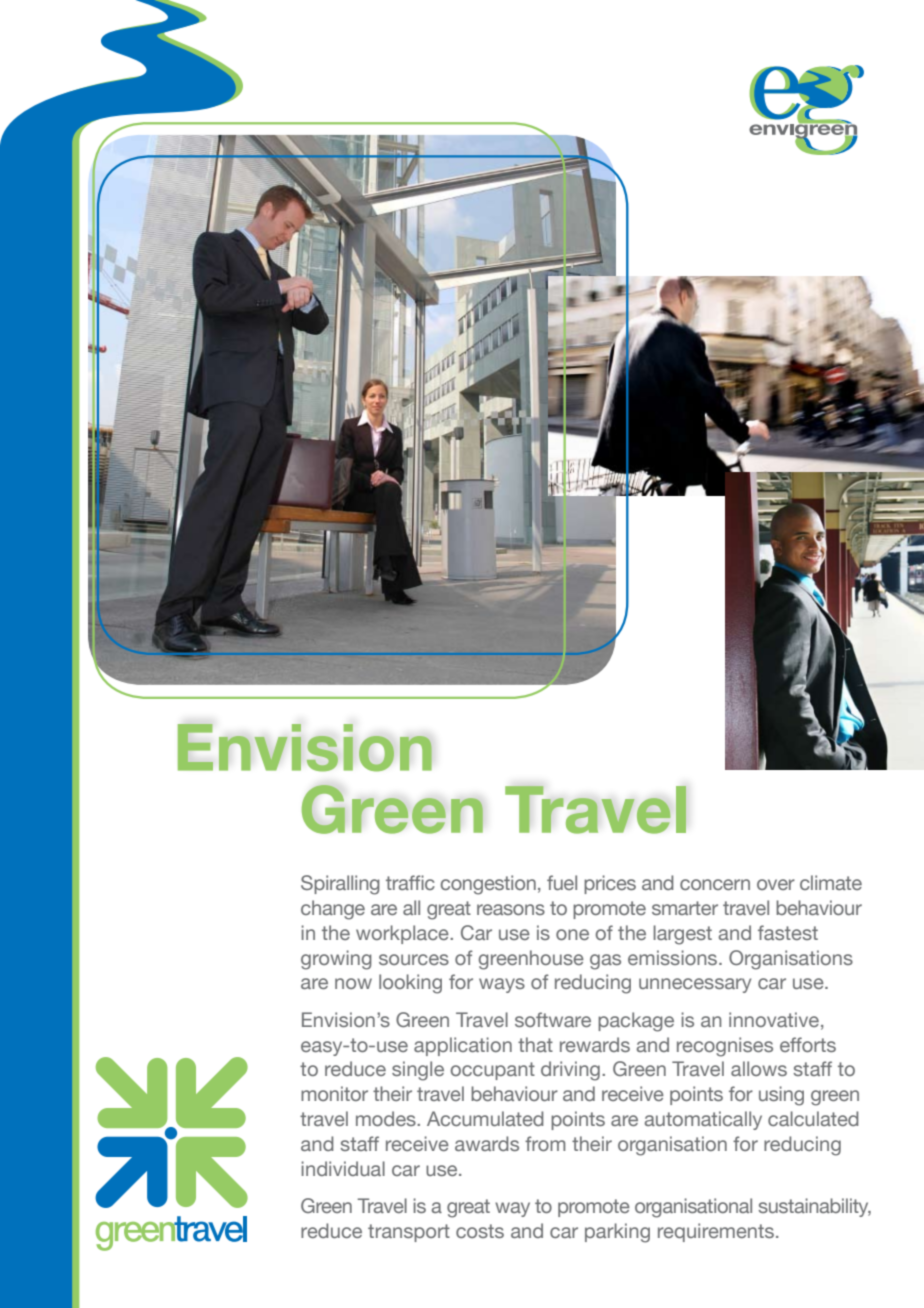  I want to click on single, so click(418, 1071).
